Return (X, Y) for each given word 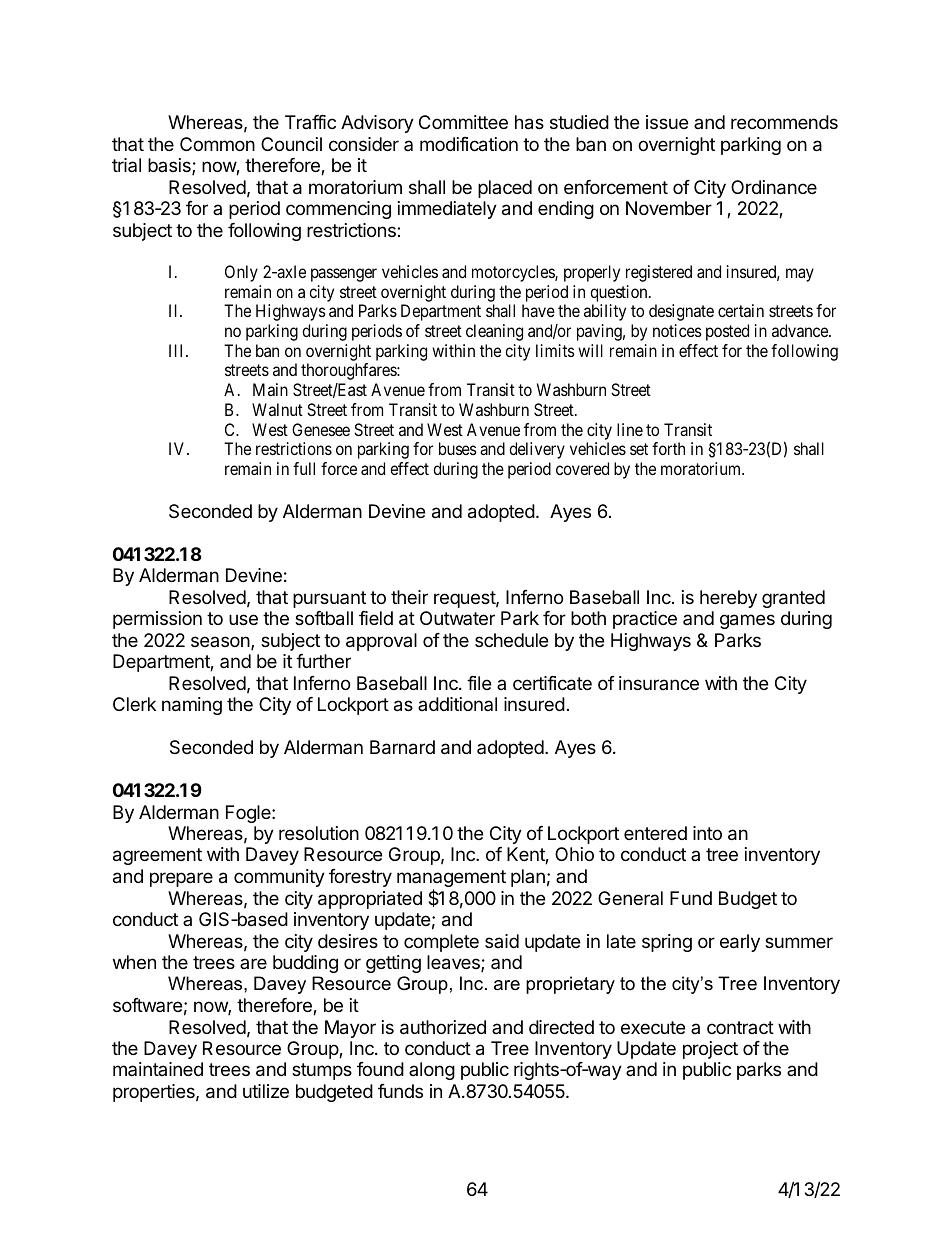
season (221, 643)
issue (667, 122)
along (432, 1071)
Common (217, 144)
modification (469, 144)
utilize (266, 1091)
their (409, 597)
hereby (728, 599)
